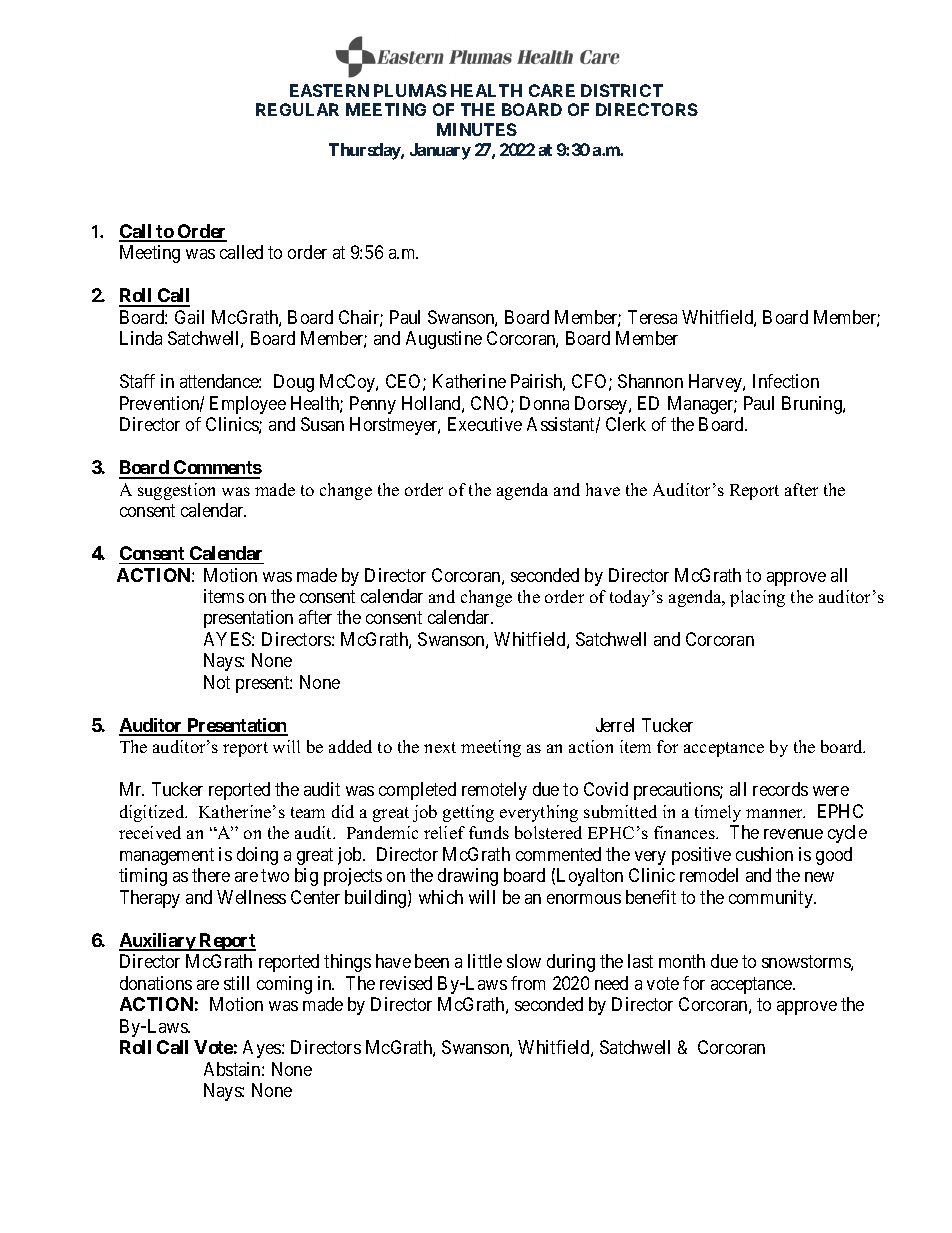 This screenshot has height=1233, width=952. I want to click on Teresa, so click(652, 317).
